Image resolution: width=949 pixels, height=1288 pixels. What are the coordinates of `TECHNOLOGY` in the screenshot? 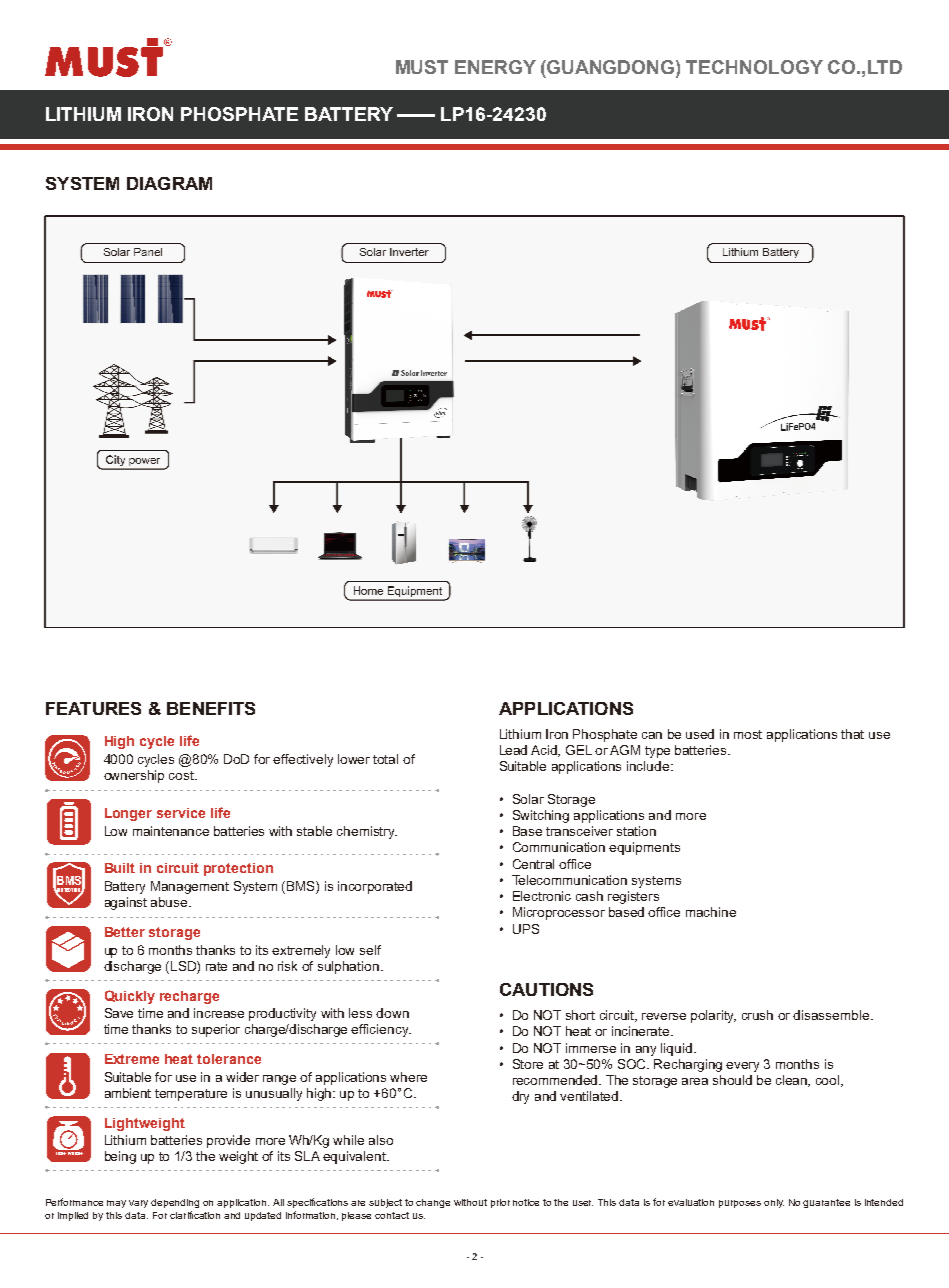 It's located at (754, 67).
